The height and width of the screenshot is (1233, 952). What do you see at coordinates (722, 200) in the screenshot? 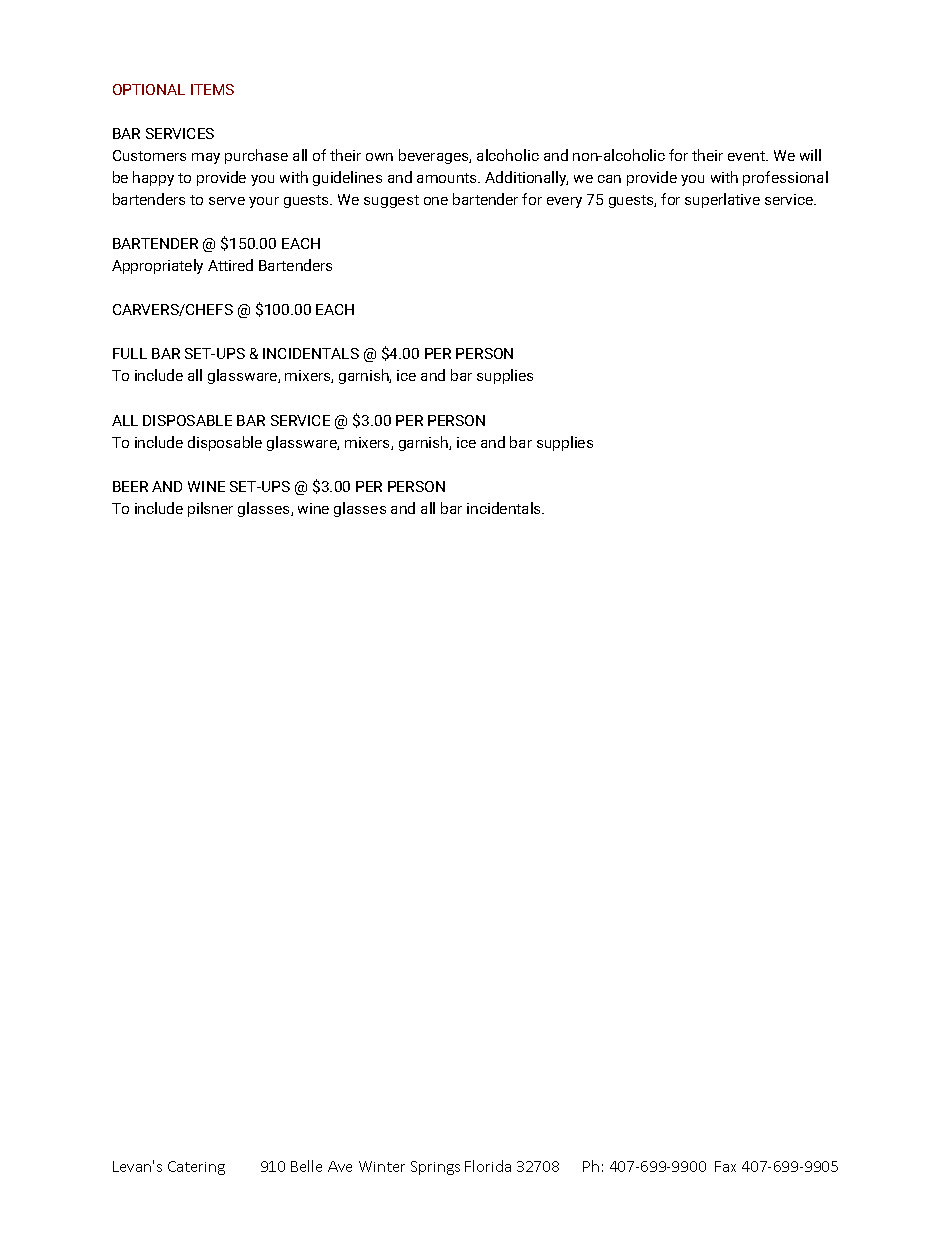
I see `superlative` at bounding box center [722, 200].
